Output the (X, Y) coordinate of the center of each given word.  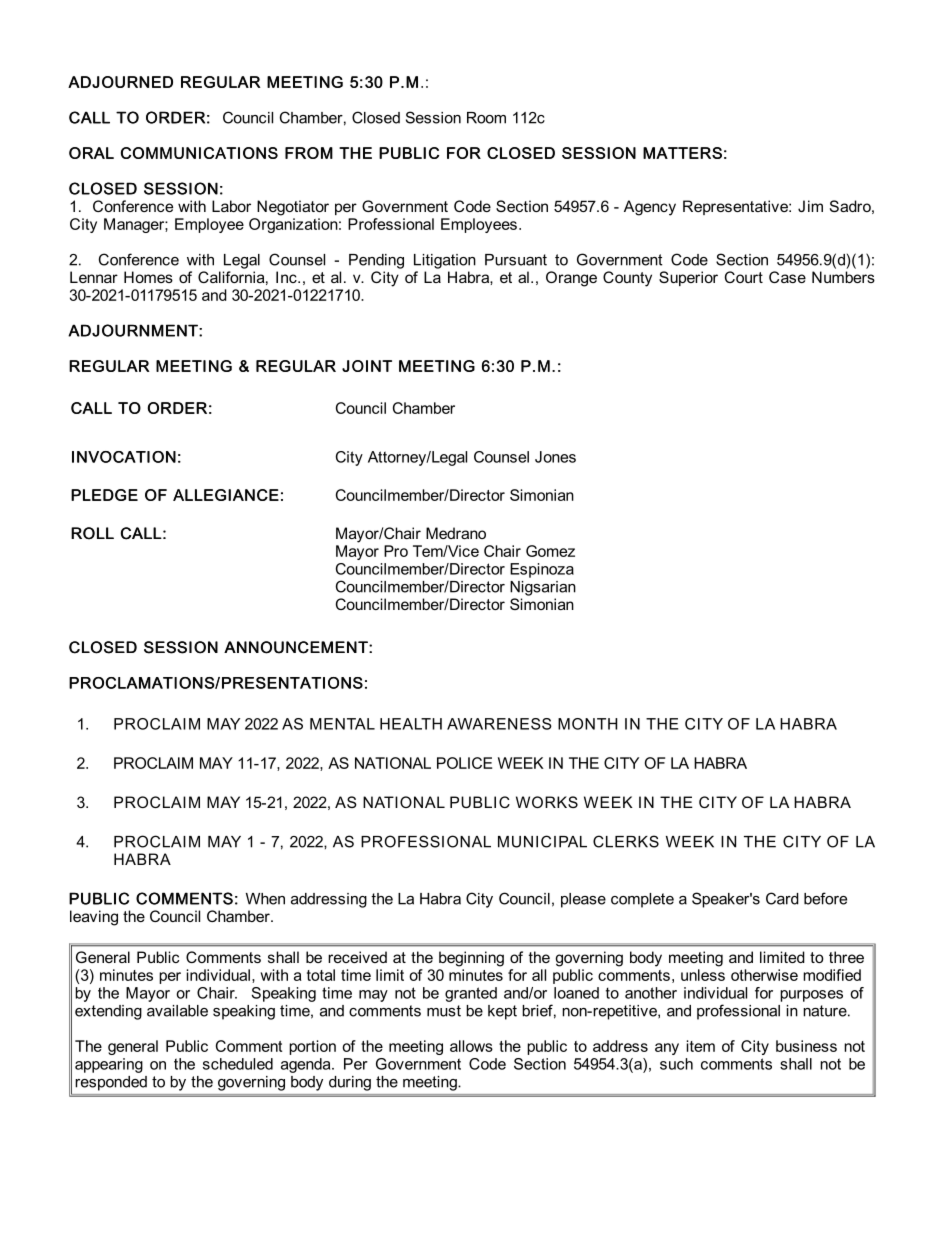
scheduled (238, 1064)
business (806, 1046)
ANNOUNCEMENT (297, 647)
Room (486, 118)
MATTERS (682, 153)
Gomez (550, 551)
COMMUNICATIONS (199, 153)
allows (471, 1046)
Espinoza (542, 570)
